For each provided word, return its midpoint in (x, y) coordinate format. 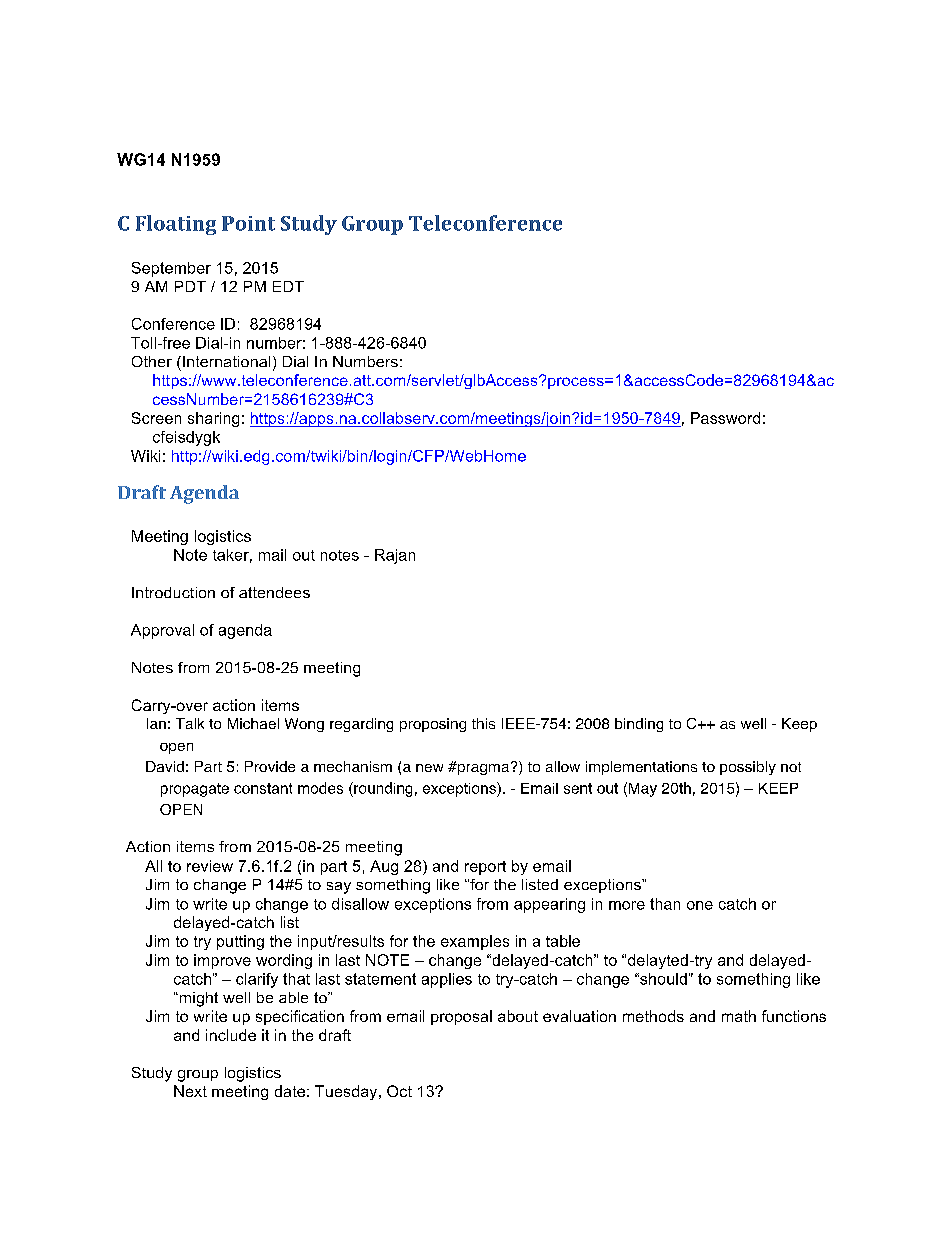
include (231, 1035)
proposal (461, 1017)
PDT (190, 286)
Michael (253, 723)
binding (639, 725)
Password (725, 418)
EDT (288, 286)
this (483, 723)
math (739, 1016)
